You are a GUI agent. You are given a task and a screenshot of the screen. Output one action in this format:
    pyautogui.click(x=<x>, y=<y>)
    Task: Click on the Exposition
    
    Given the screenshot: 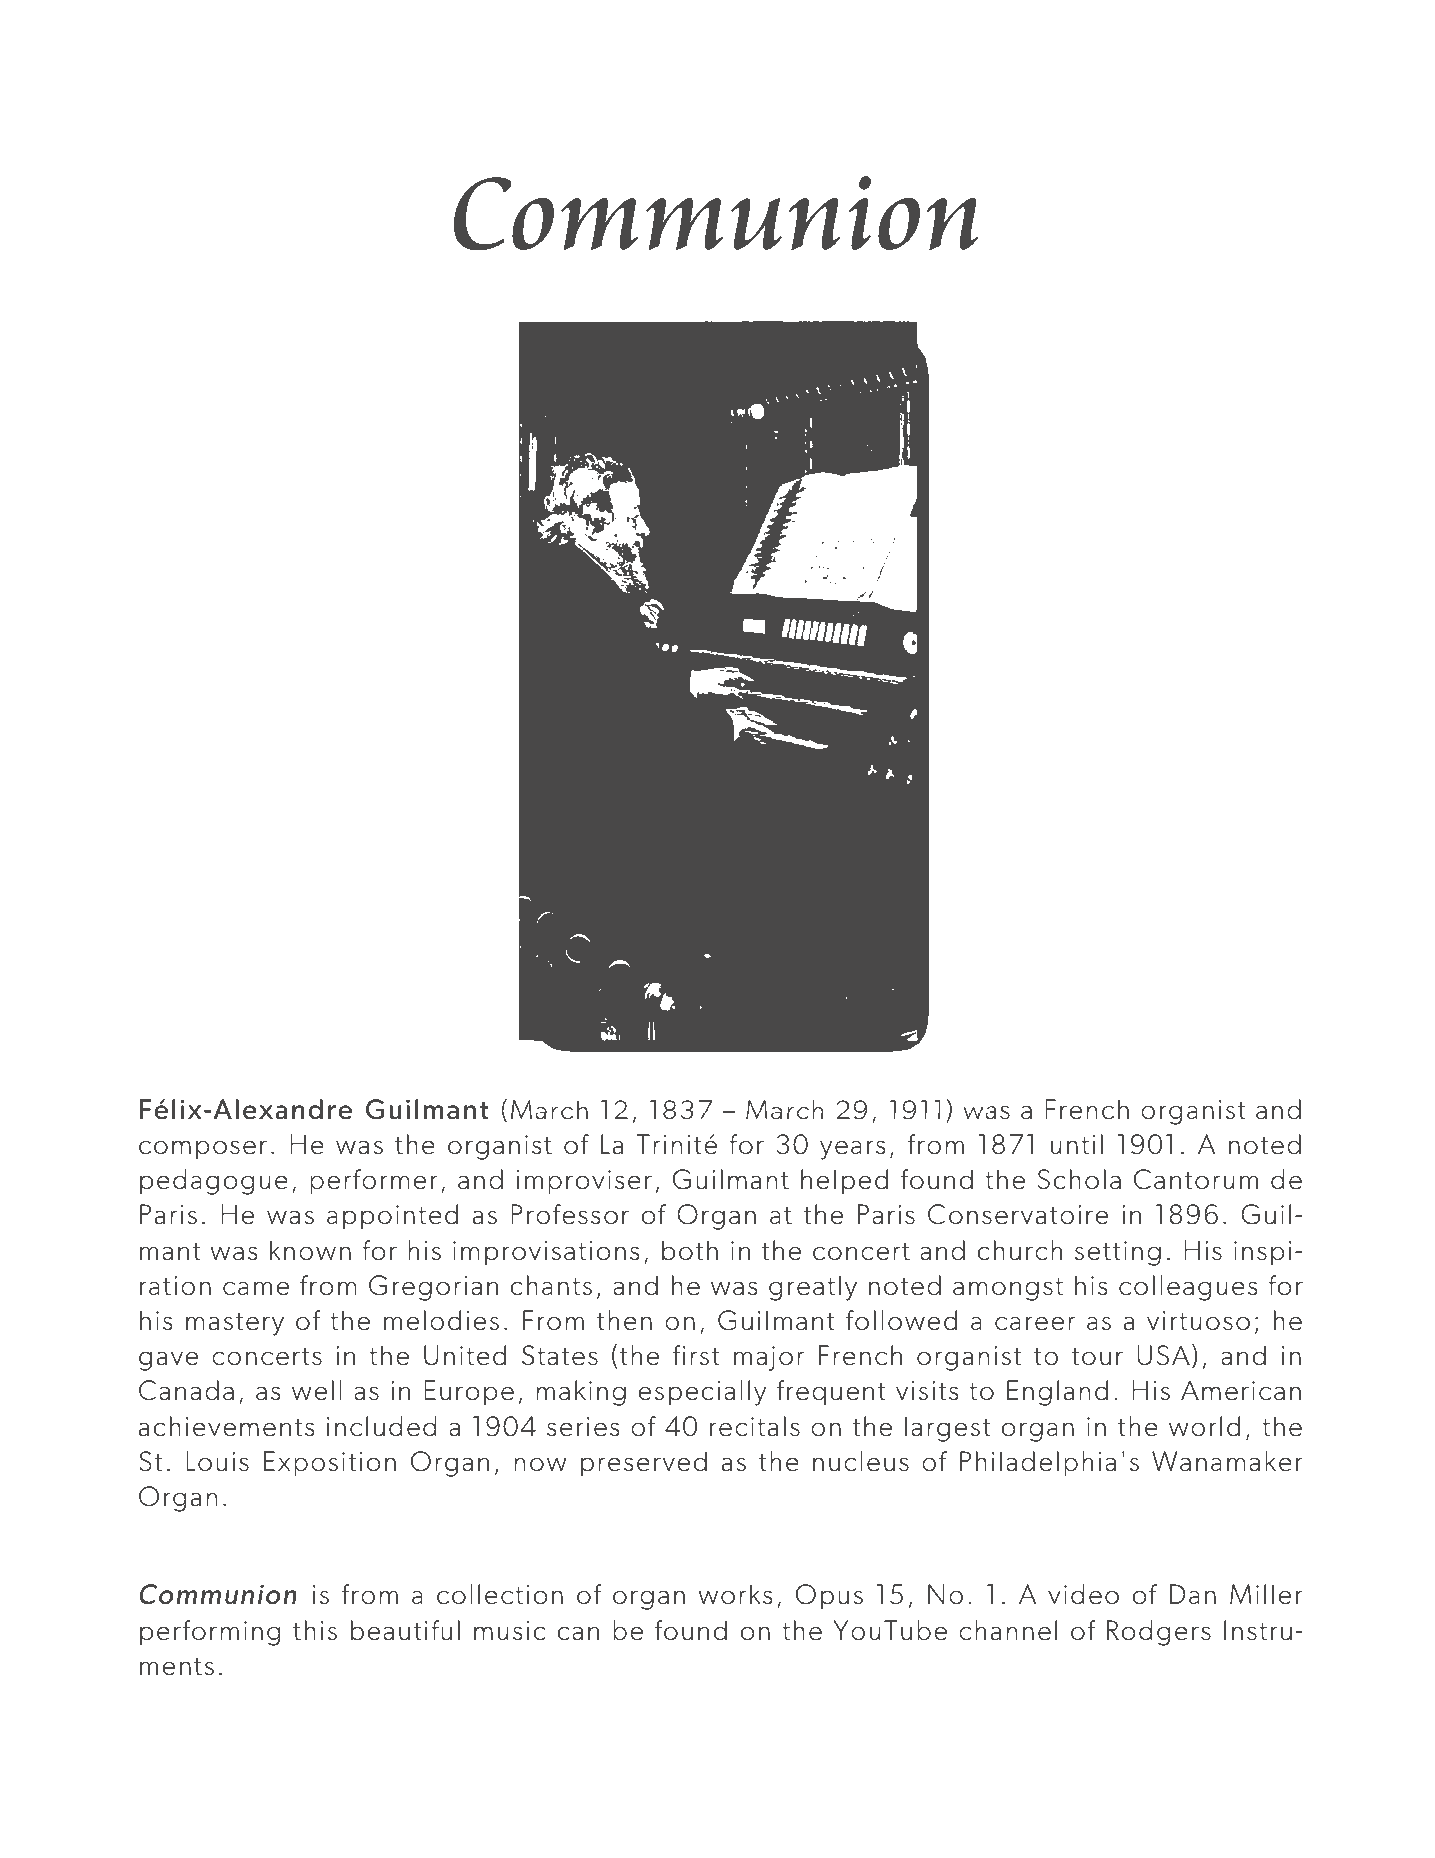 What is the action you would take?
    pyautogui.click(x=330, y=1464)
